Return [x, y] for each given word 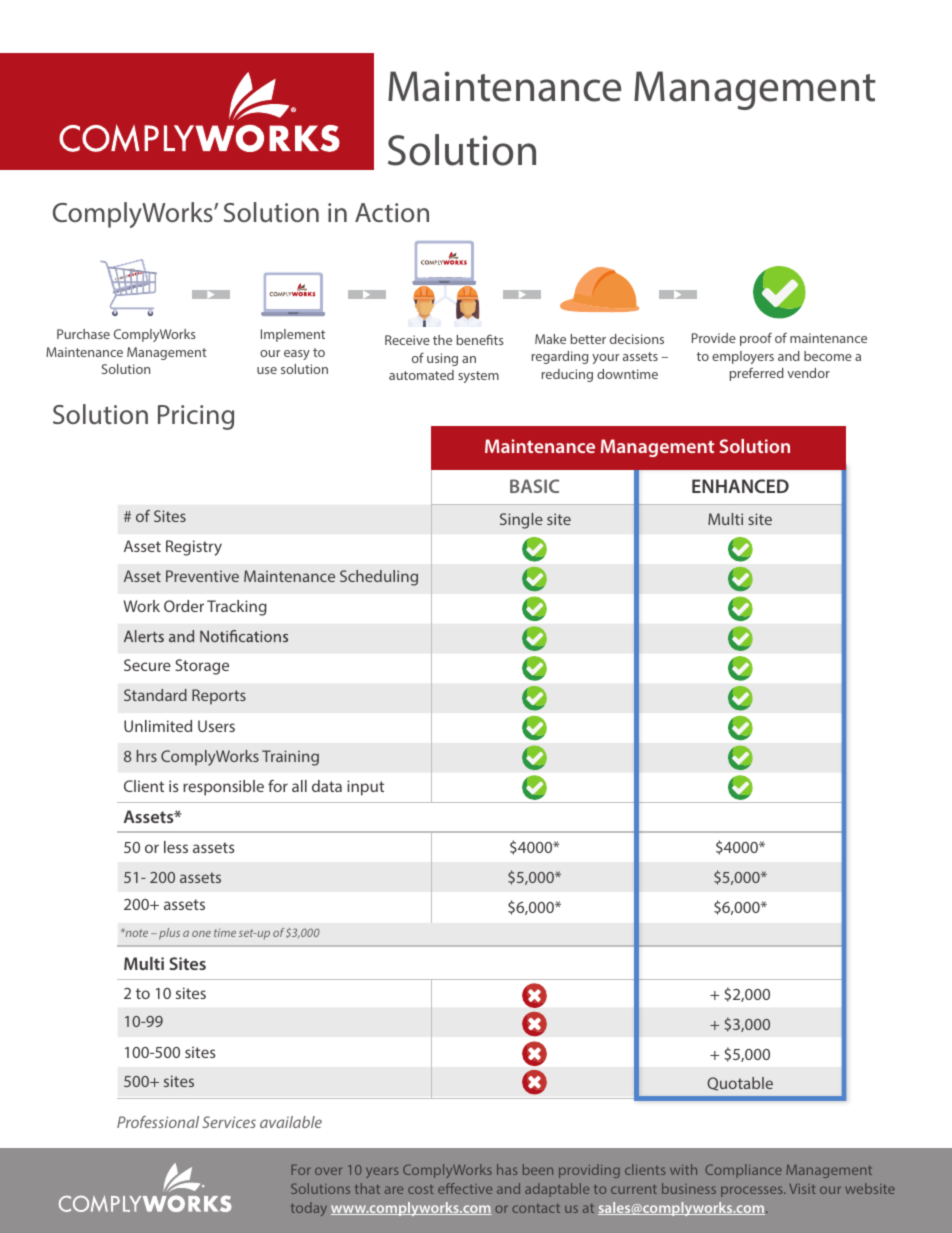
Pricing [196, 417]
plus [169, 934]
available [291, 1122]
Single [521, 521]
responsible [223, 788]
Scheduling [379, 578]
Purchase [83, 334]
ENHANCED [740, 486]
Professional [158, 1122]
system [478, 377]
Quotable [740, 1084]
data [327, 786]
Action [392, 212]
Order [184, 606]
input [365, 788]
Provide [714, 338]
